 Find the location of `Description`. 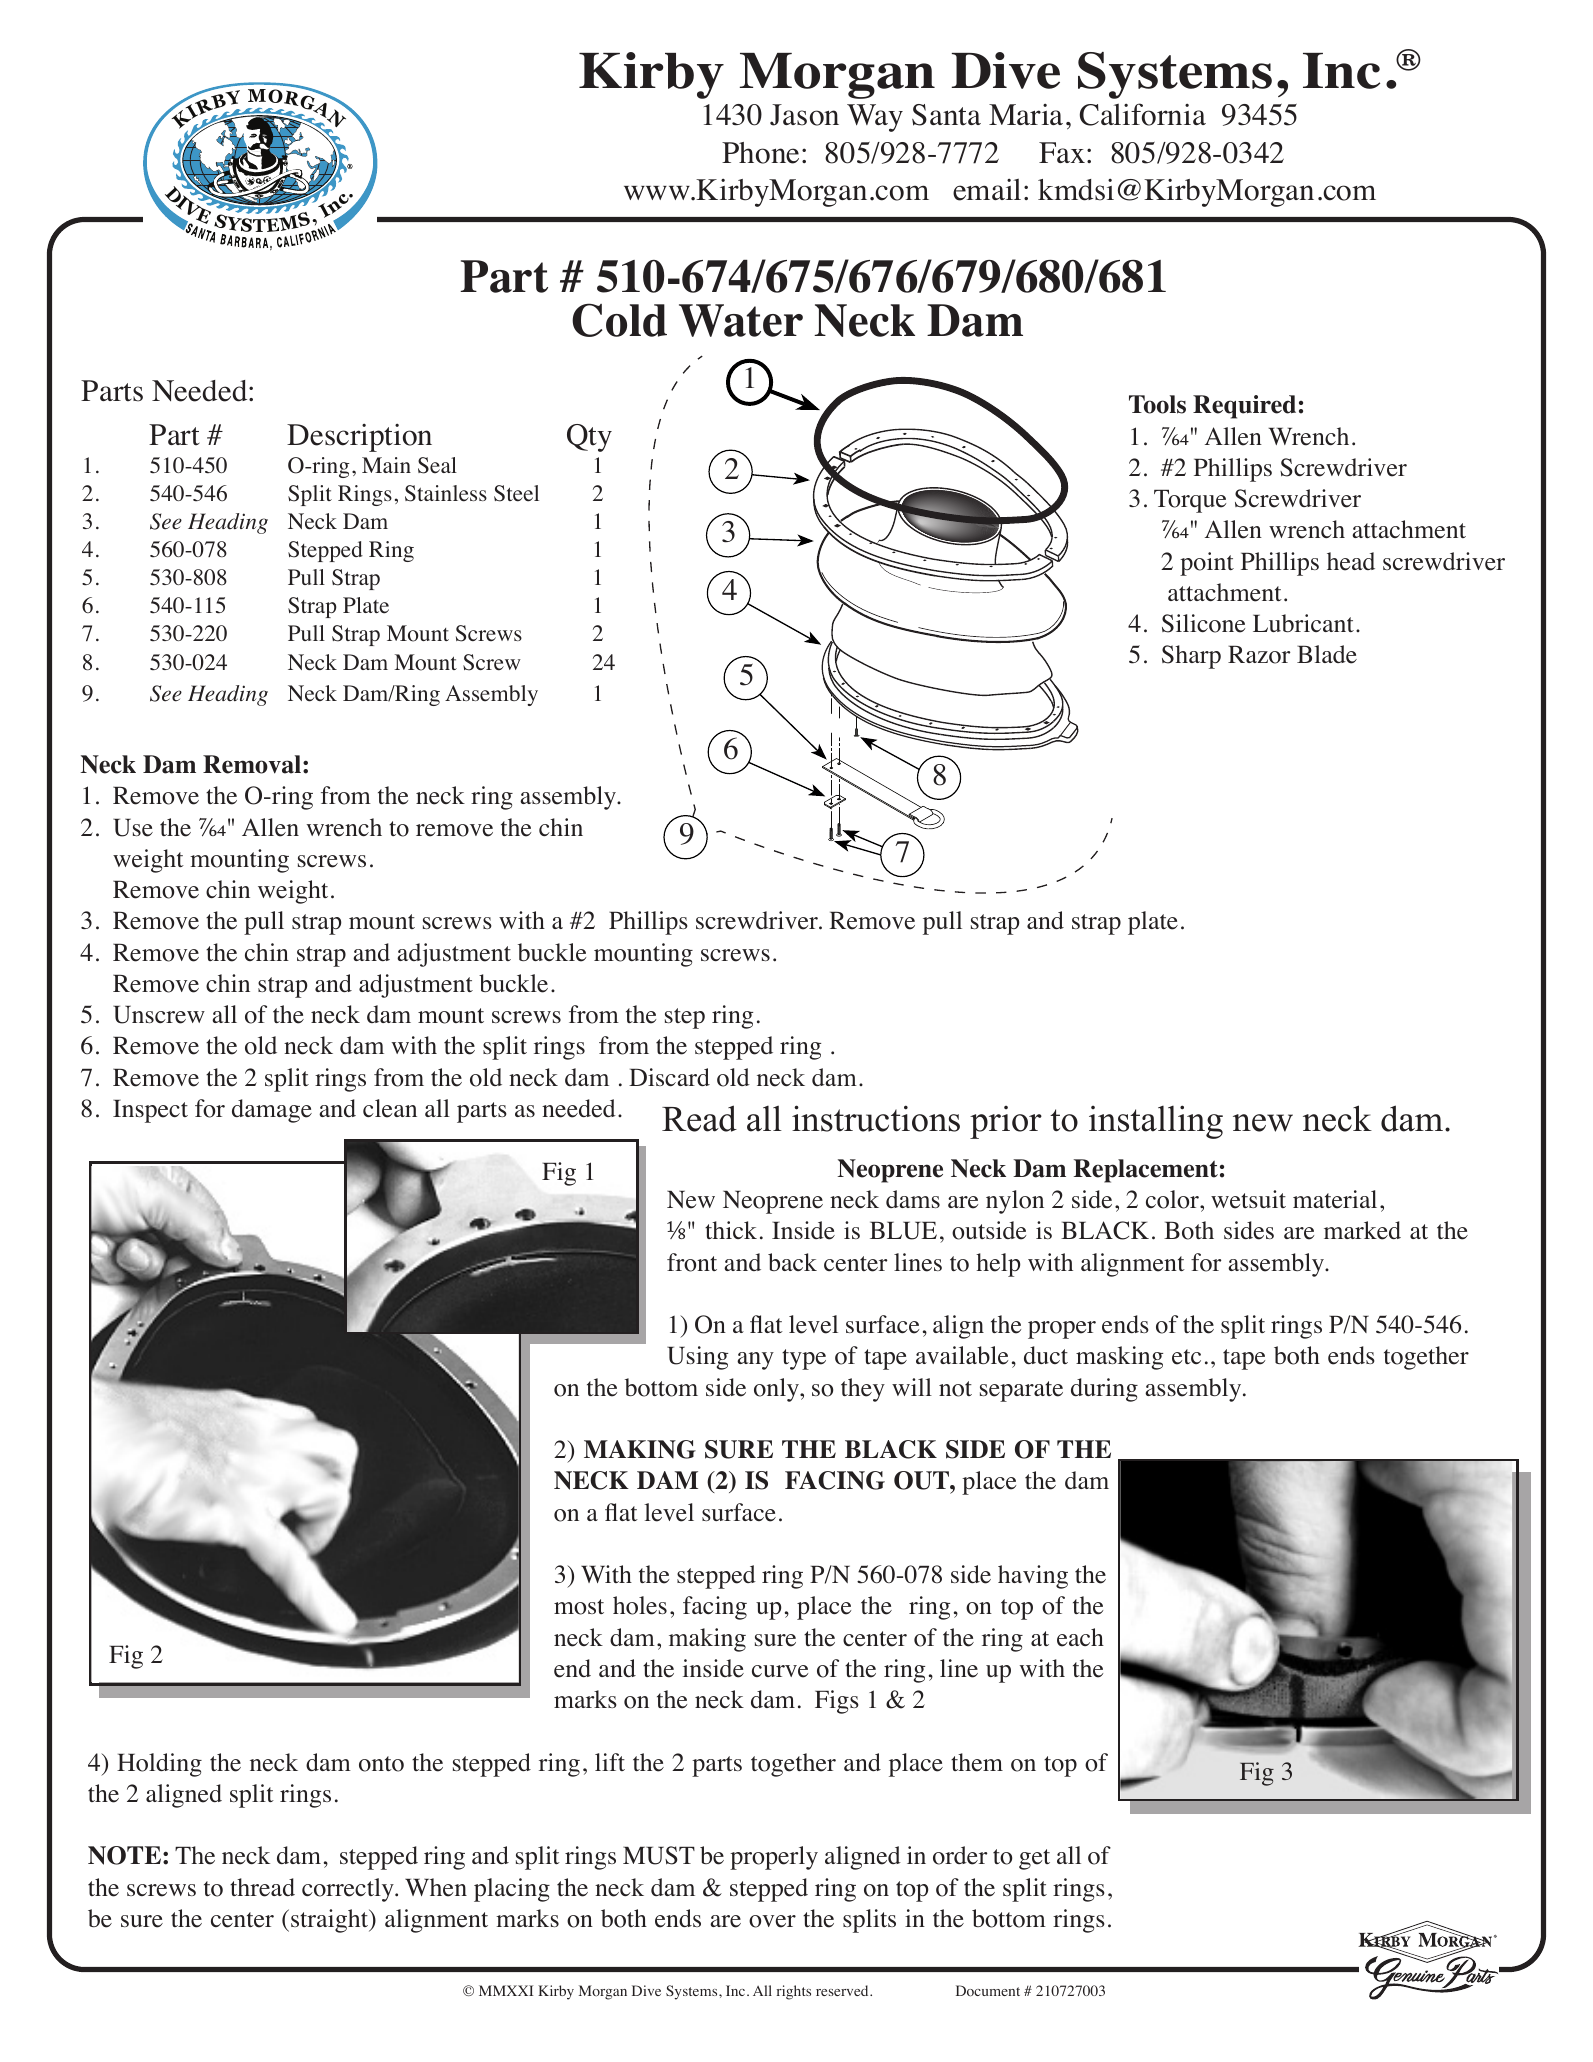

Description is located at coordinates (359, 438).
